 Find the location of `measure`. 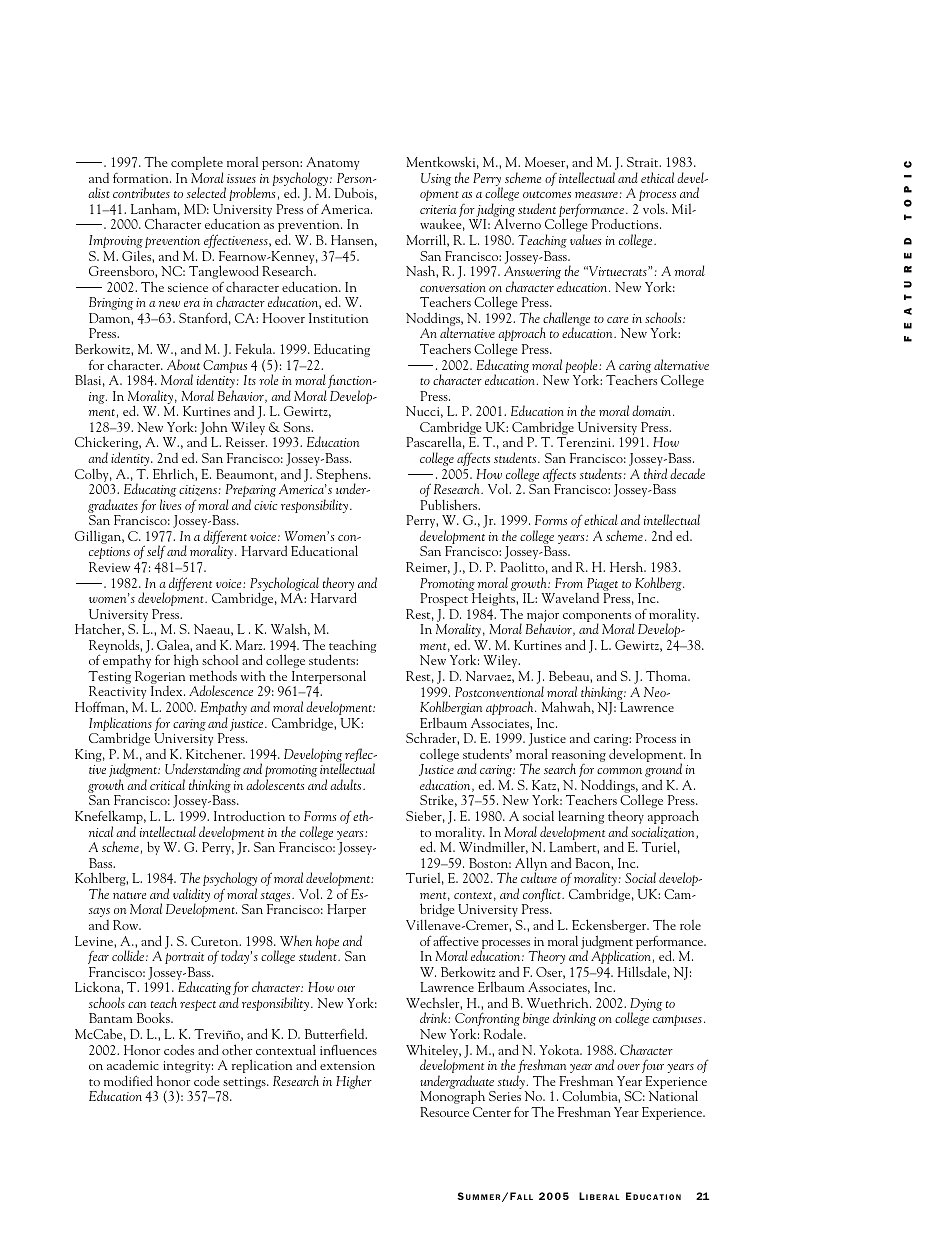

measure is located at coordinates (596, 195).
